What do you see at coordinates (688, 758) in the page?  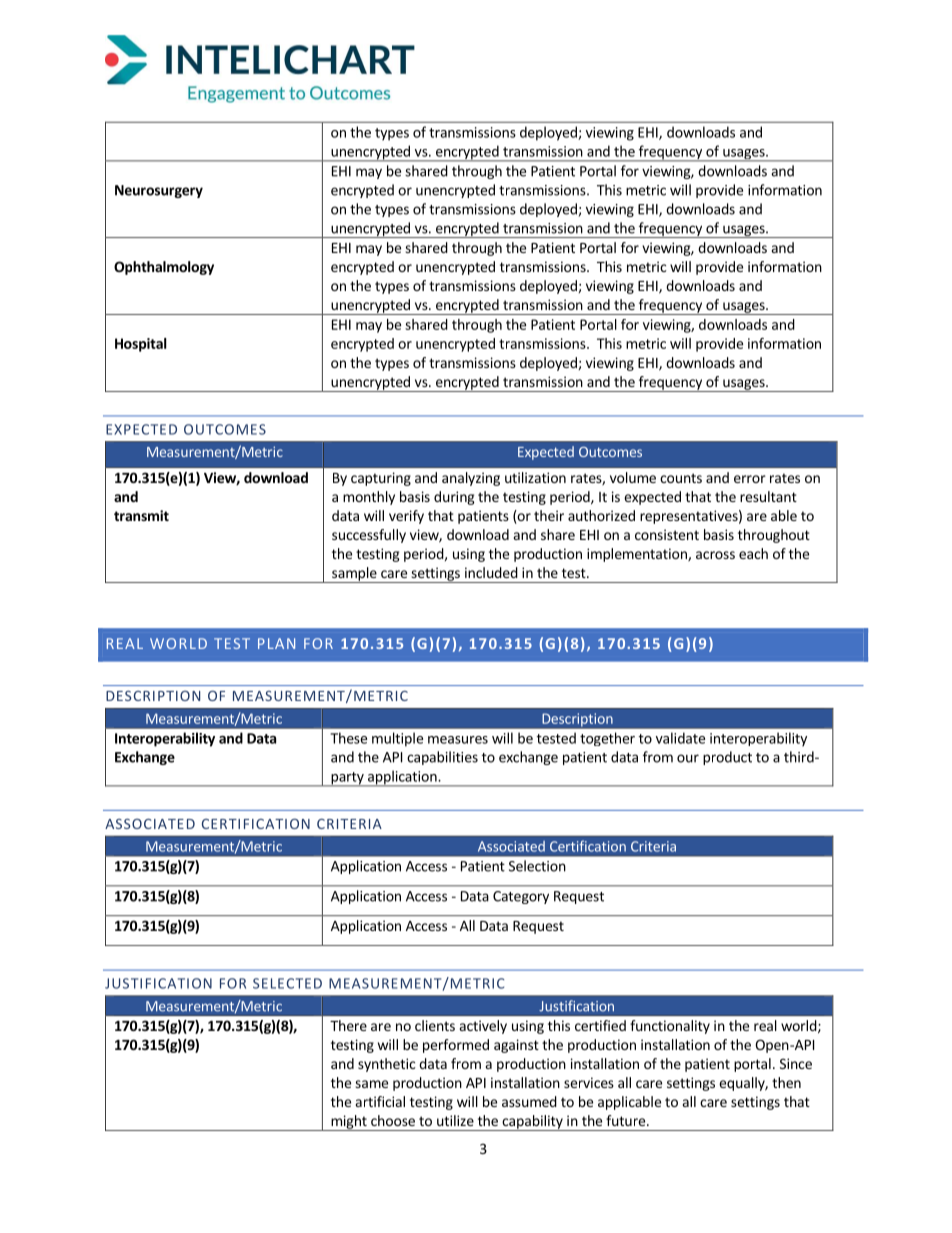 I see `our` at bounding box center [688, 758].
